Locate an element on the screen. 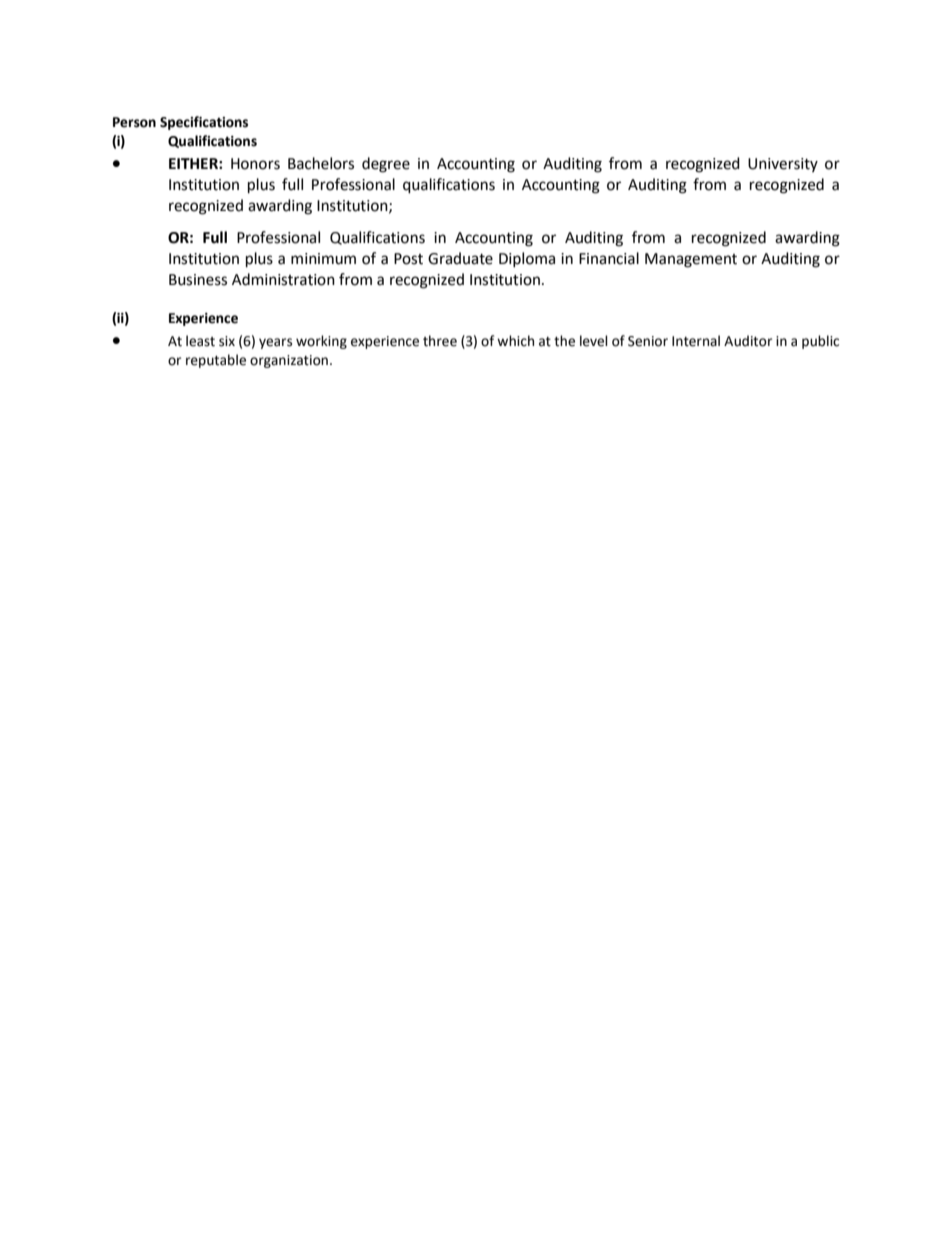 This screenshot has width=952, height=1233. Honors is located at coordinates (255, 164).
